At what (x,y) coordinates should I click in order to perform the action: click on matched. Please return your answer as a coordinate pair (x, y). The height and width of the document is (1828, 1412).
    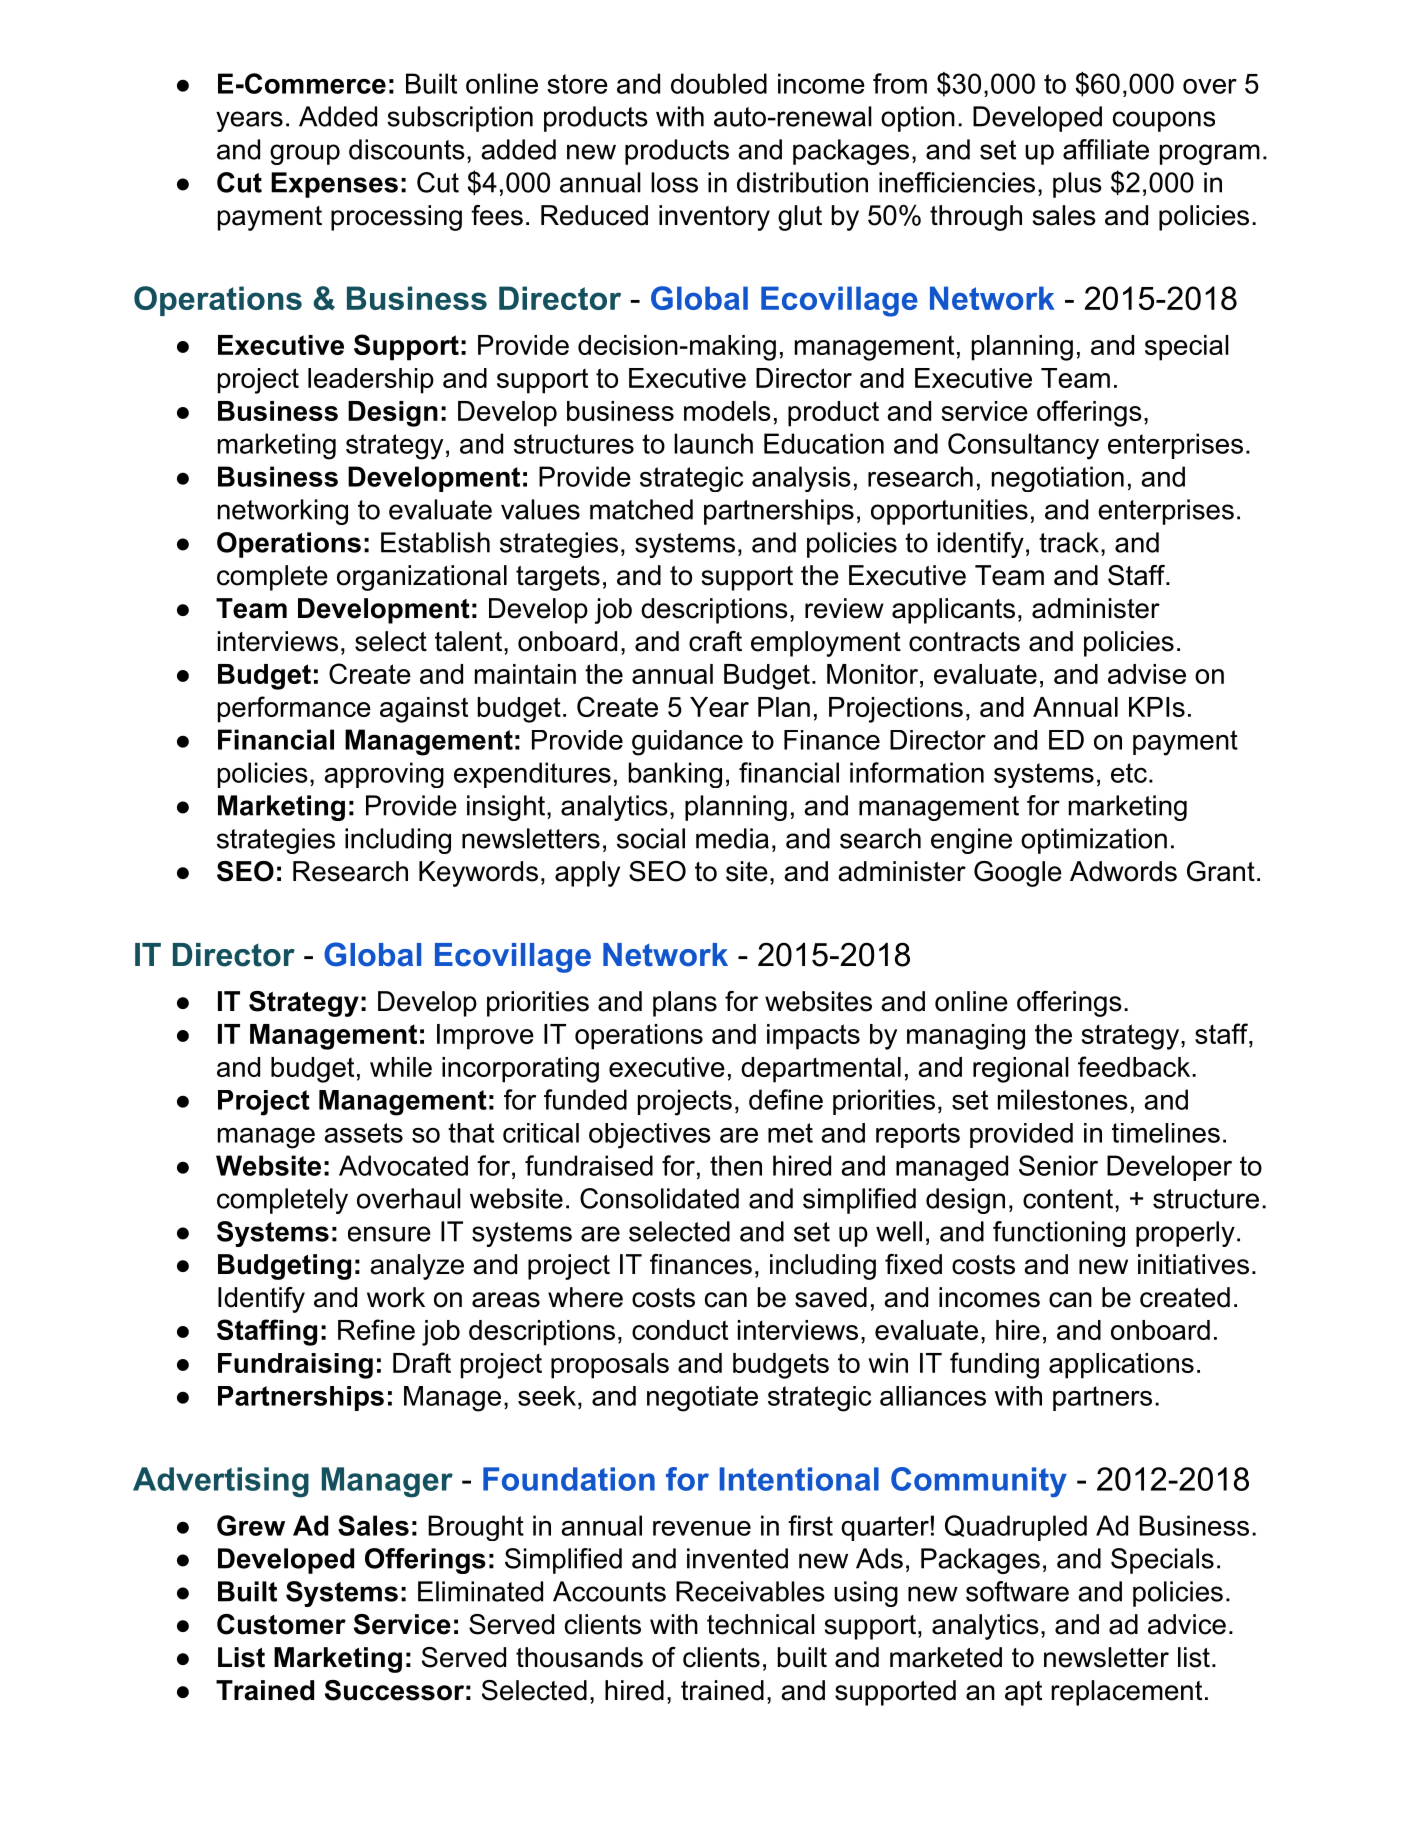
    Looking at the image, I should click on (641, 509).
